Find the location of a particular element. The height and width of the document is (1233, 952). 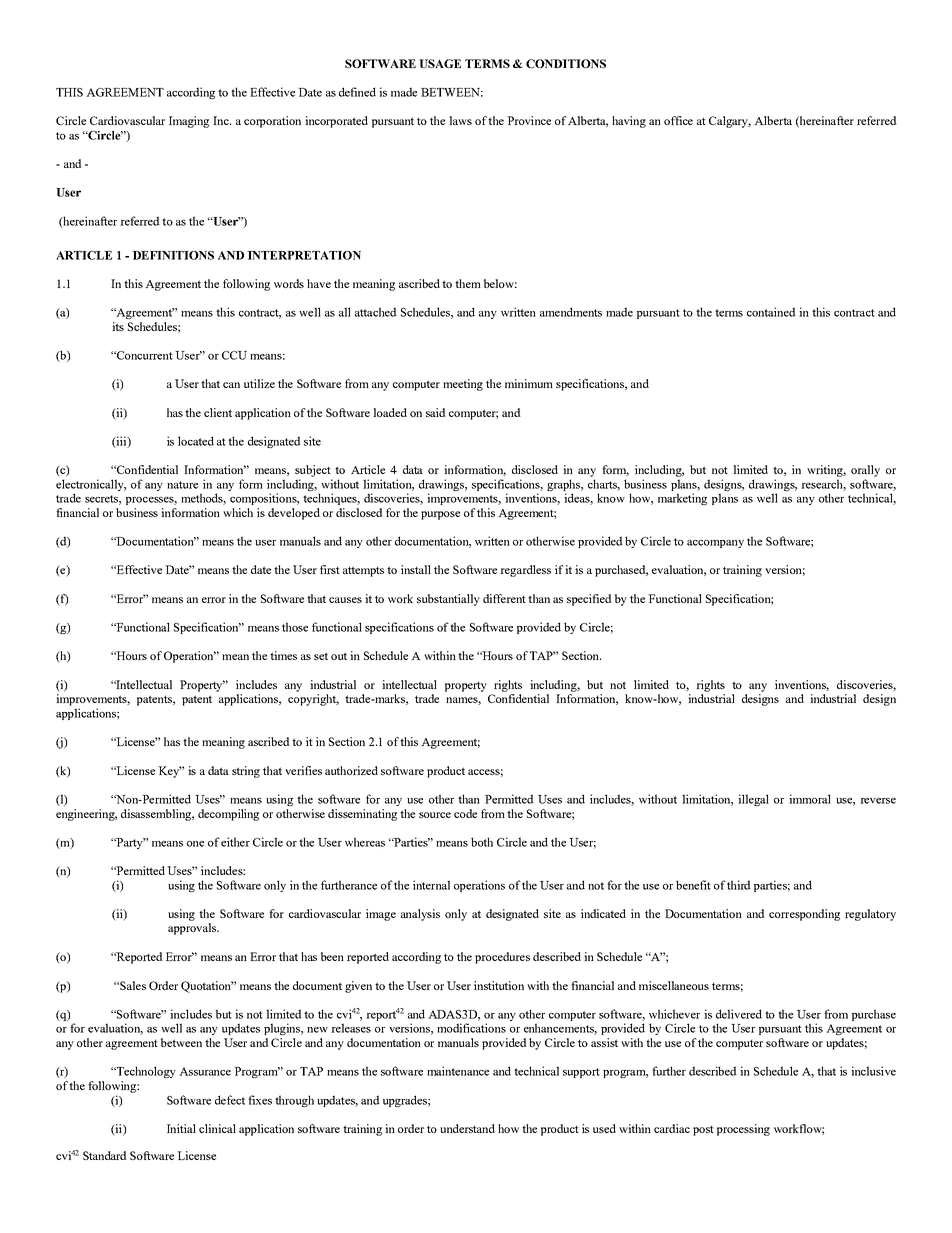

one is located at coordinates (195, 844).
